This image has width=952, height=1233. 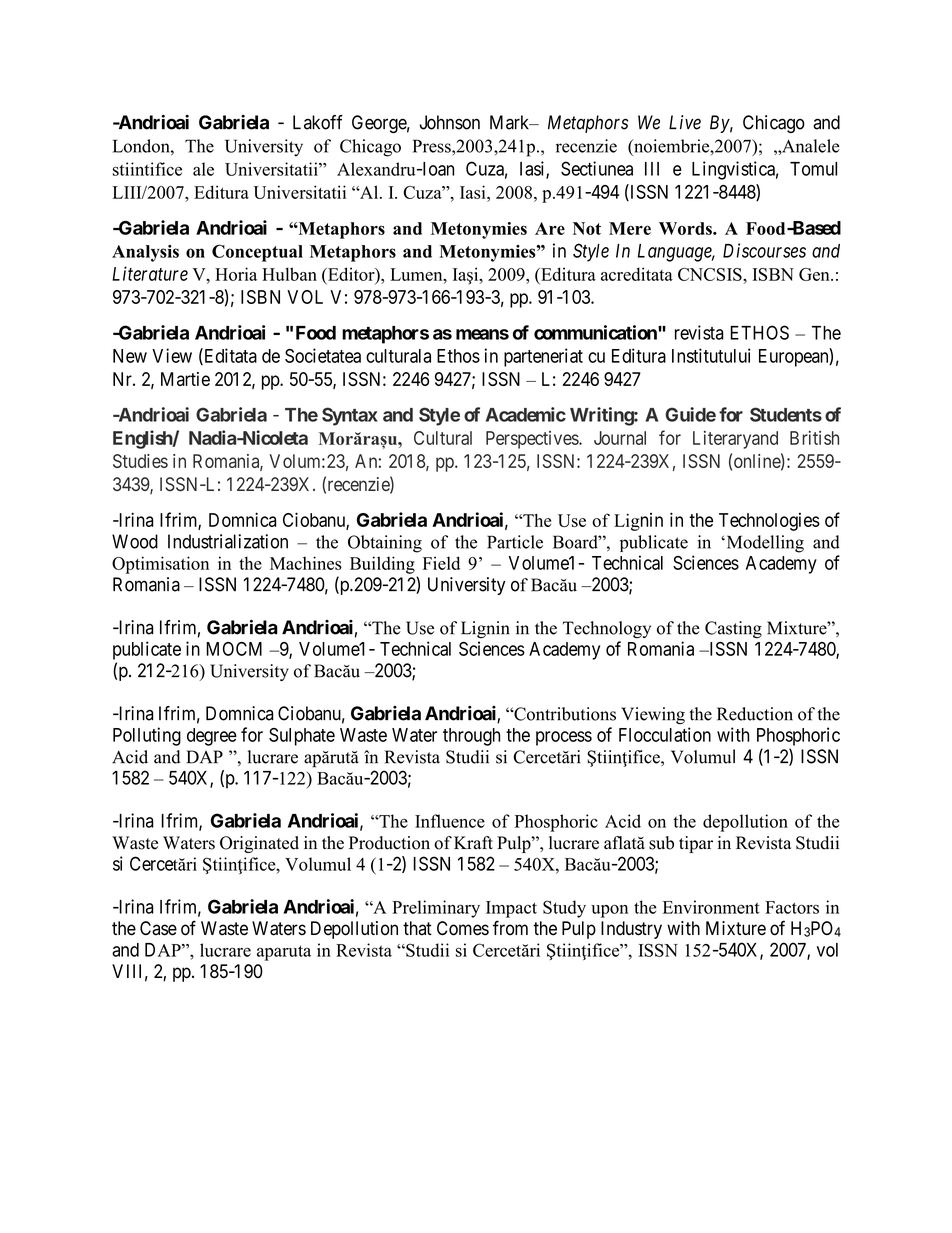 I want to click on Particle, so click(x=515, y=542).
